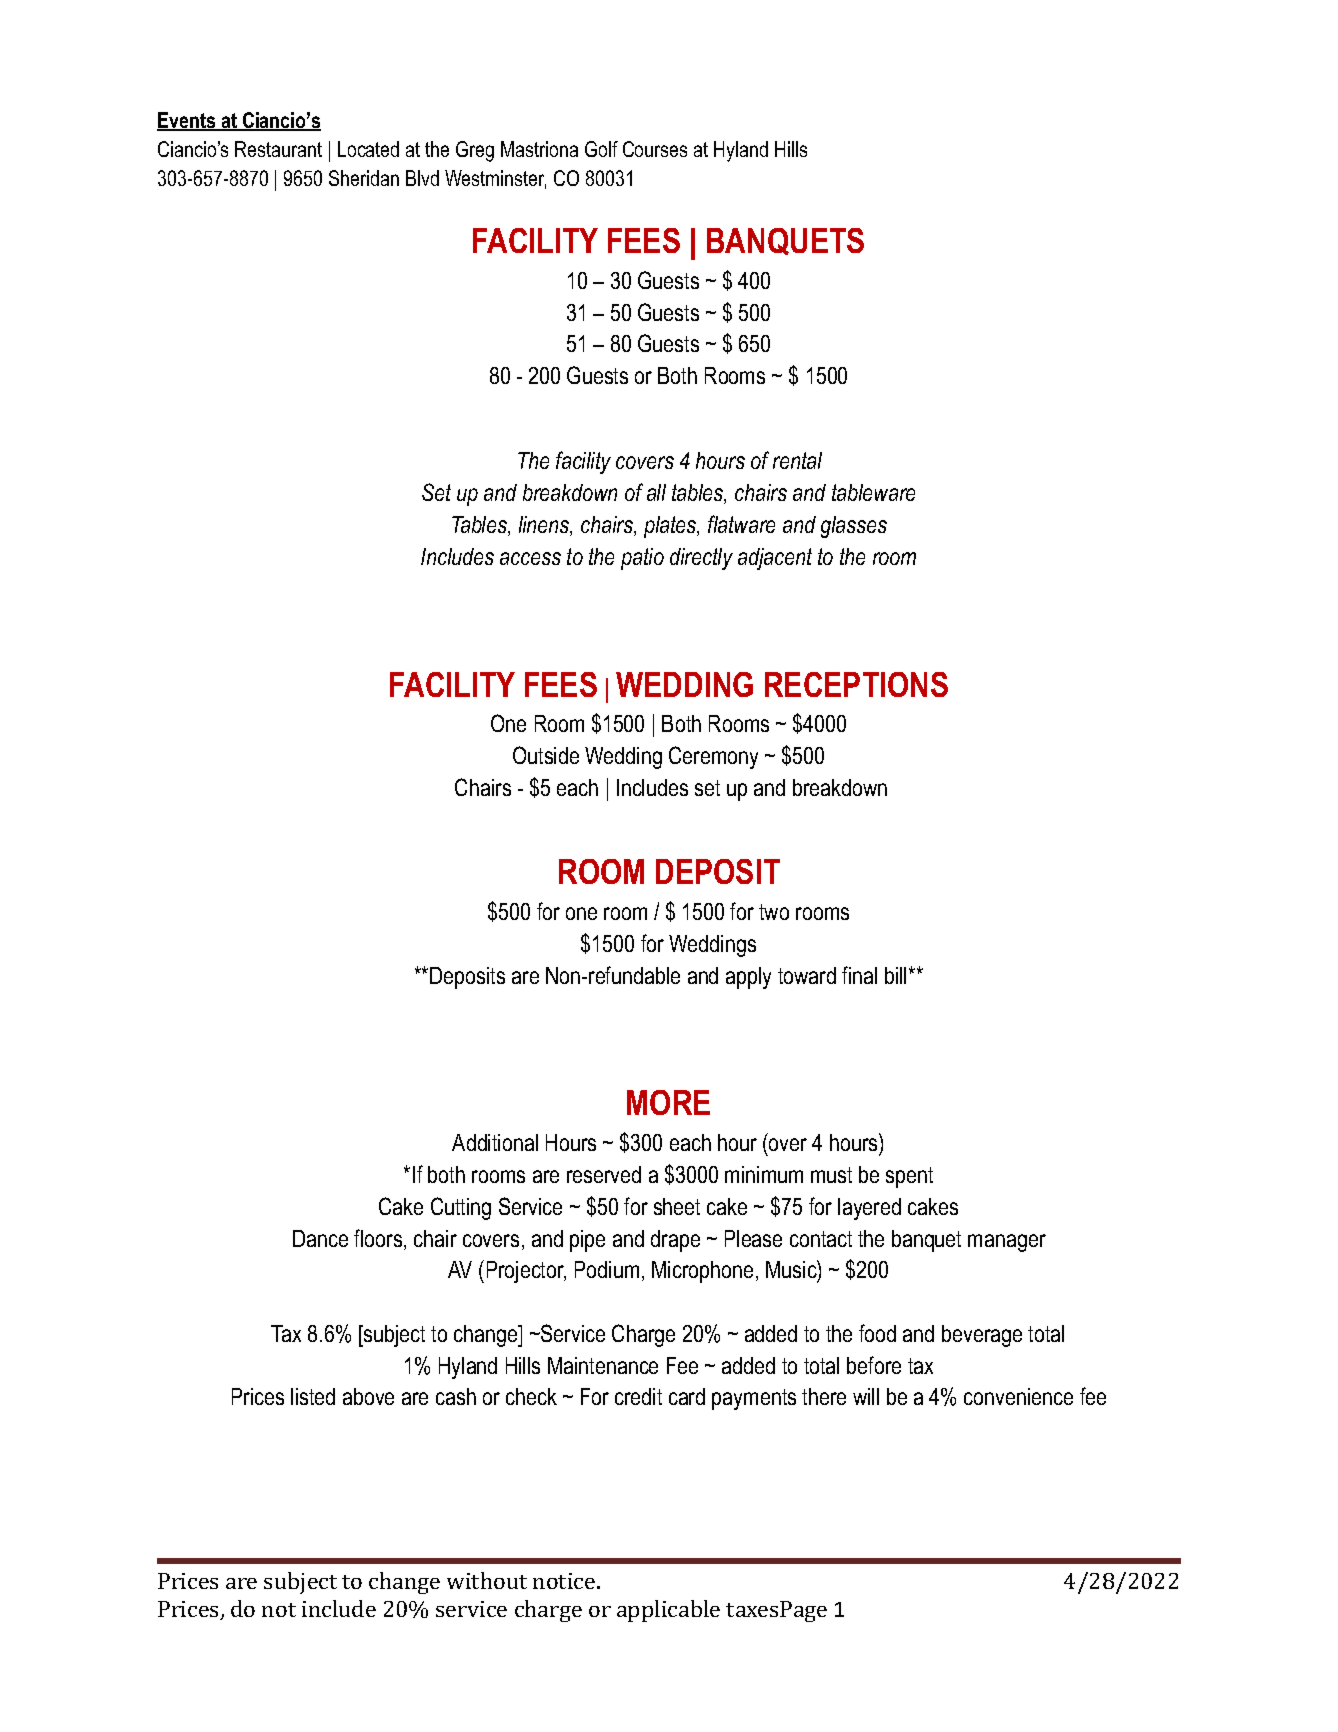 This screenshot has height=1732, width=1338. Describe the element at coordinates (866, 1396) in the screenshot. I see `will` at that location.
